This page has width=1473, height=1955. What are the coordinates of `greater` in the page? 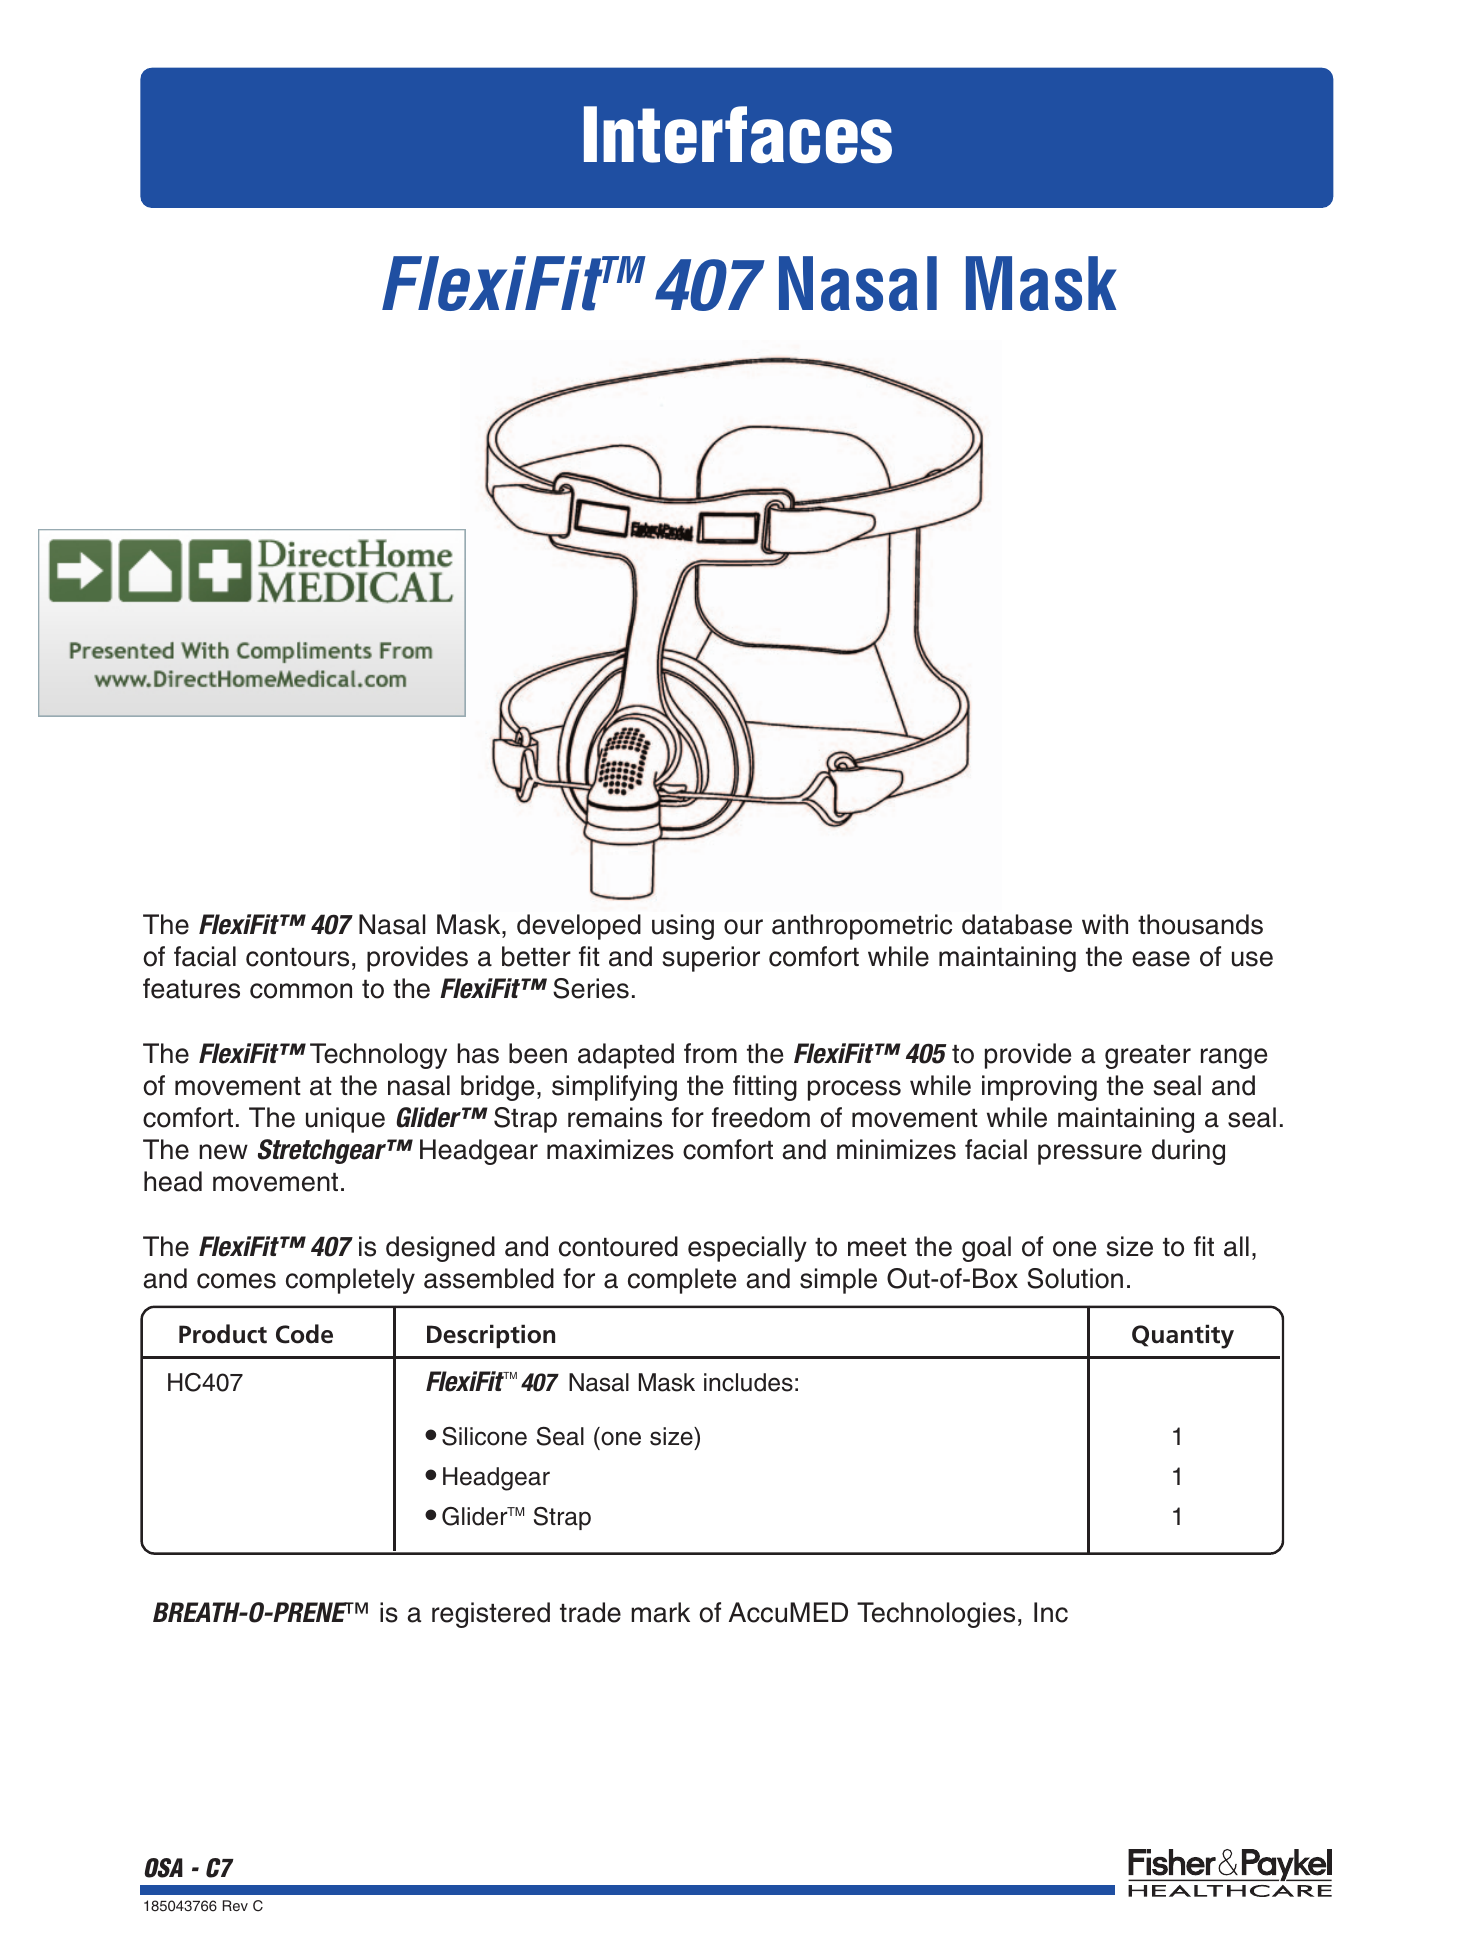 It's located at (1148, 1057).
